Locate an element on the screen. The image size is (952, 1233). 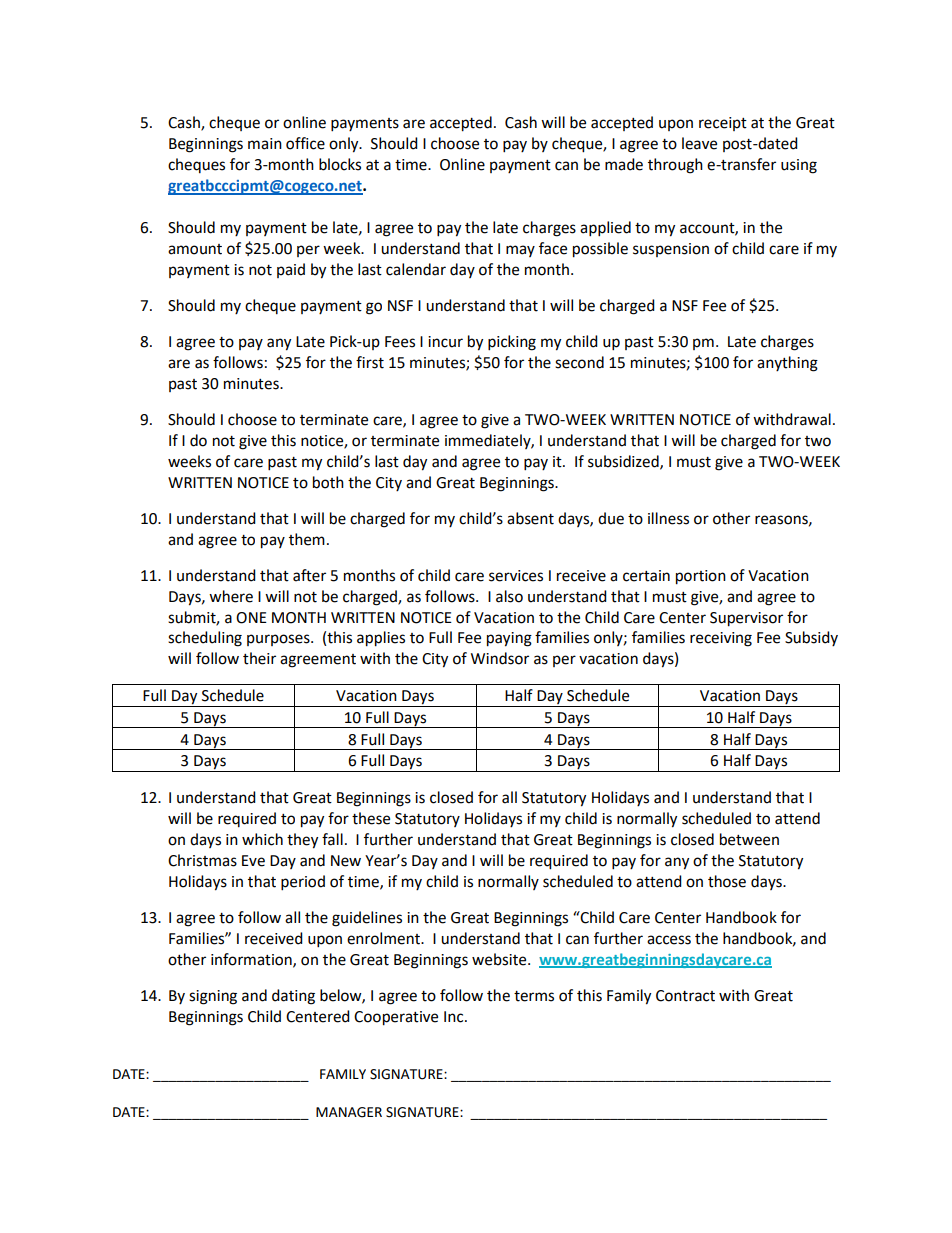
terms is located at coordinates (534, 996).
